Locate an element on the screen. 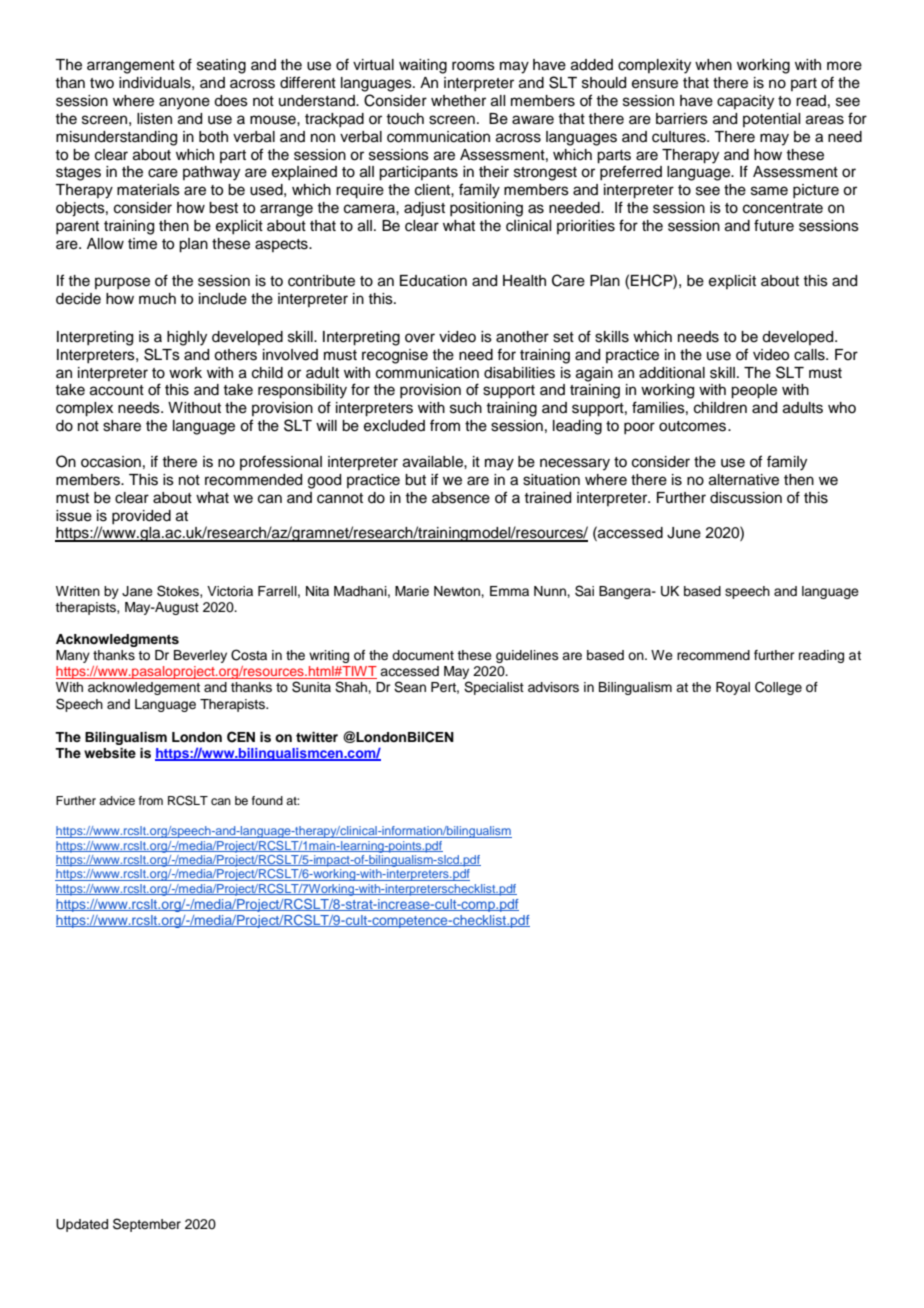 This screenshot has width=924, height=1308. capacity is located at coordinates (745, 102).
